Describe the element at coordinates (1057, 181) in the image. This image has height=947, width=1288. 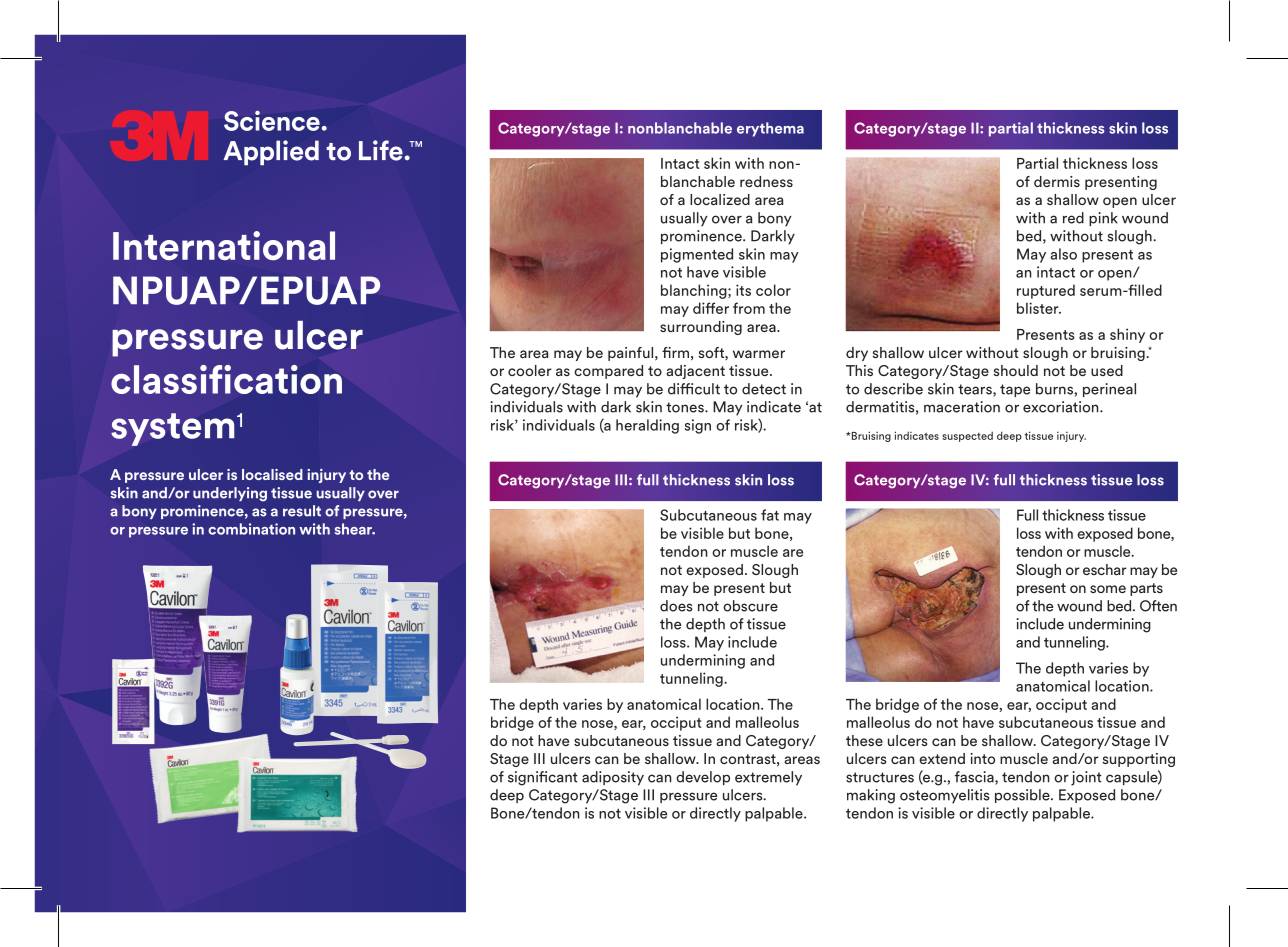
I see `dermis` at that location.
